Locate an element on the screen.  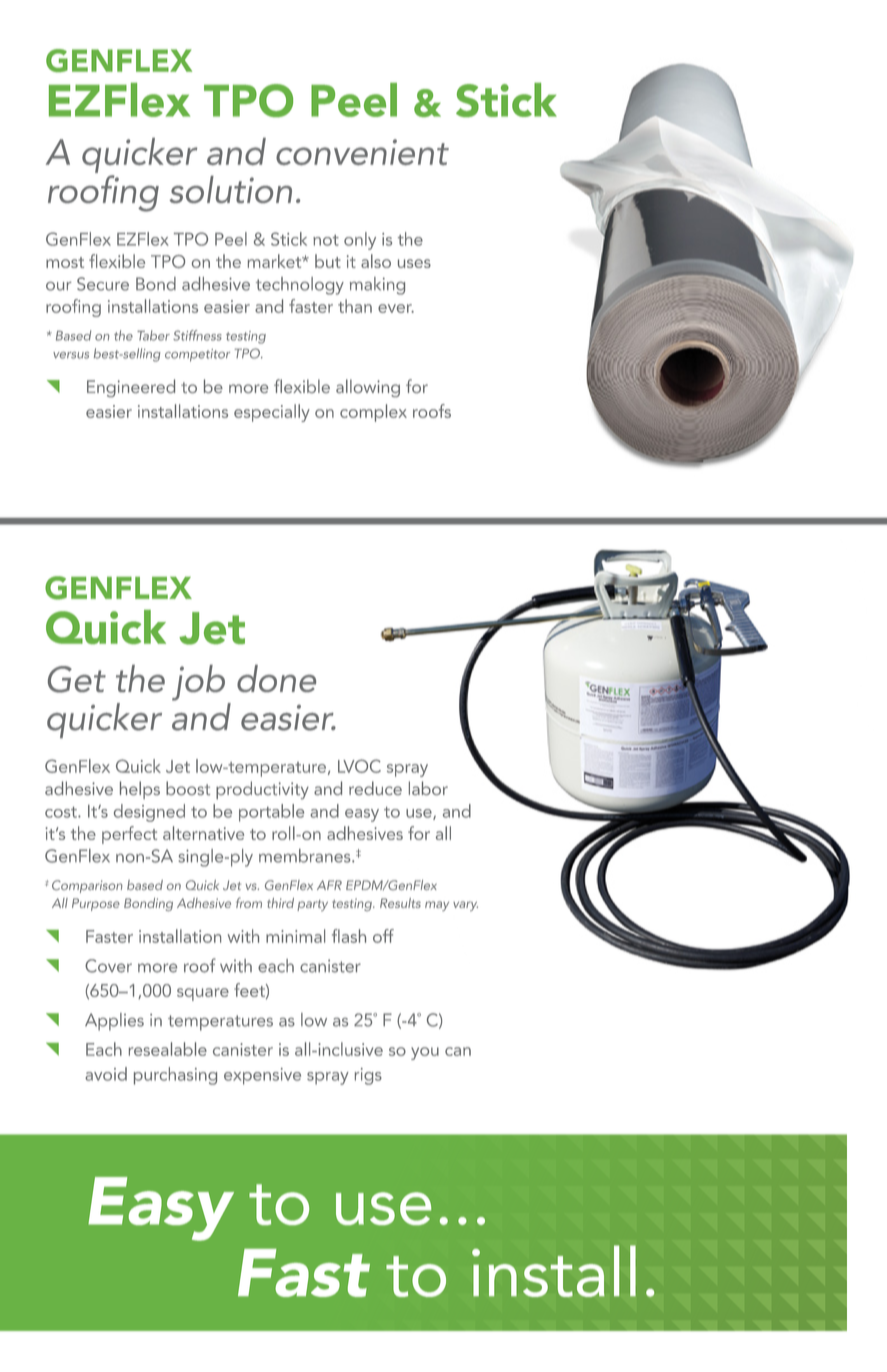
Comparison is located at coordinates (87, 886).
